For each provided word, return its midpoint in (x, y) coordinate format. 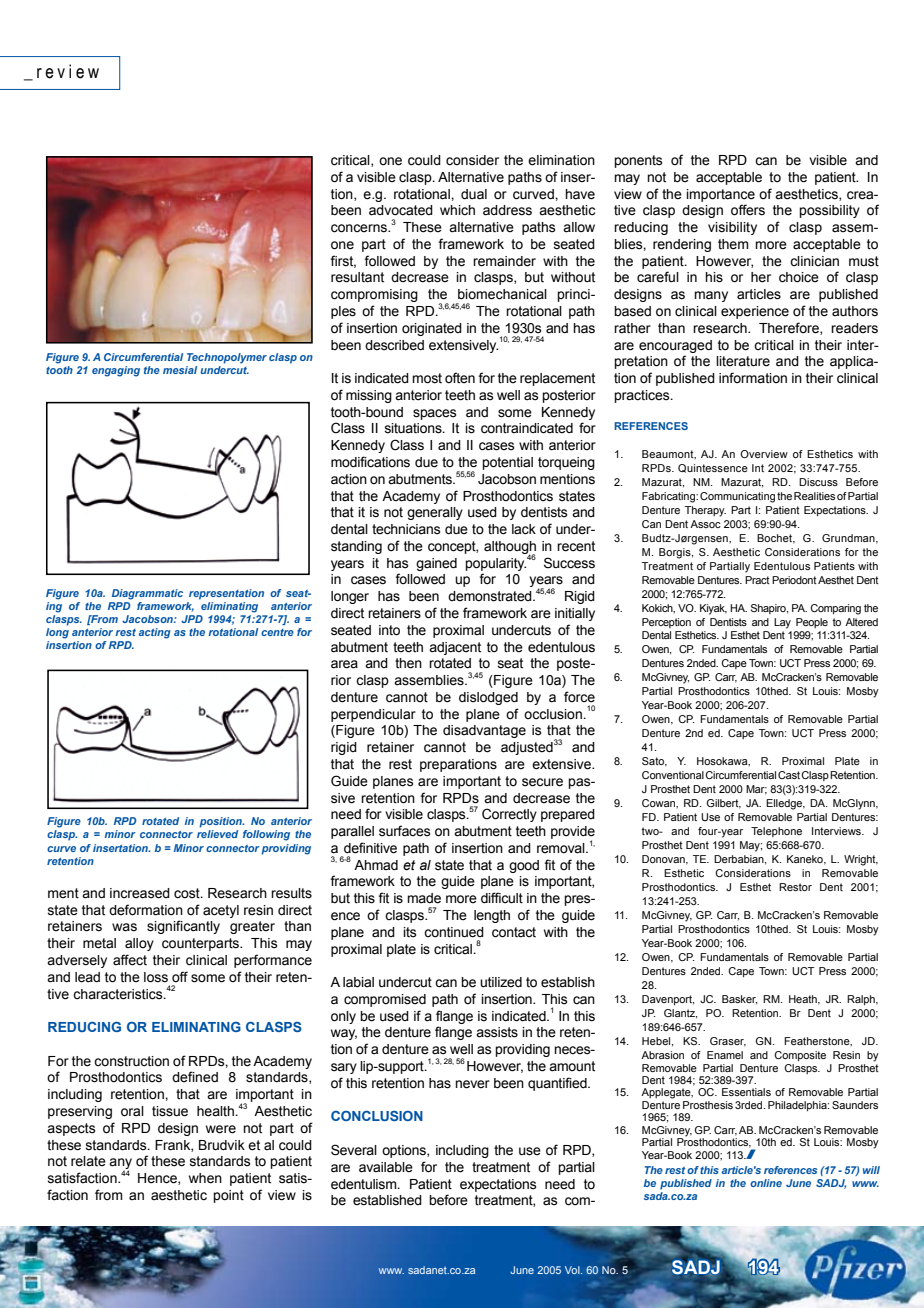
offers (748, 210)
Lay (782, 623)
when (205, 1178)
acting (155, 633)
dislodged (488, 698)
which (457, 210)
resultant (357, 277)
